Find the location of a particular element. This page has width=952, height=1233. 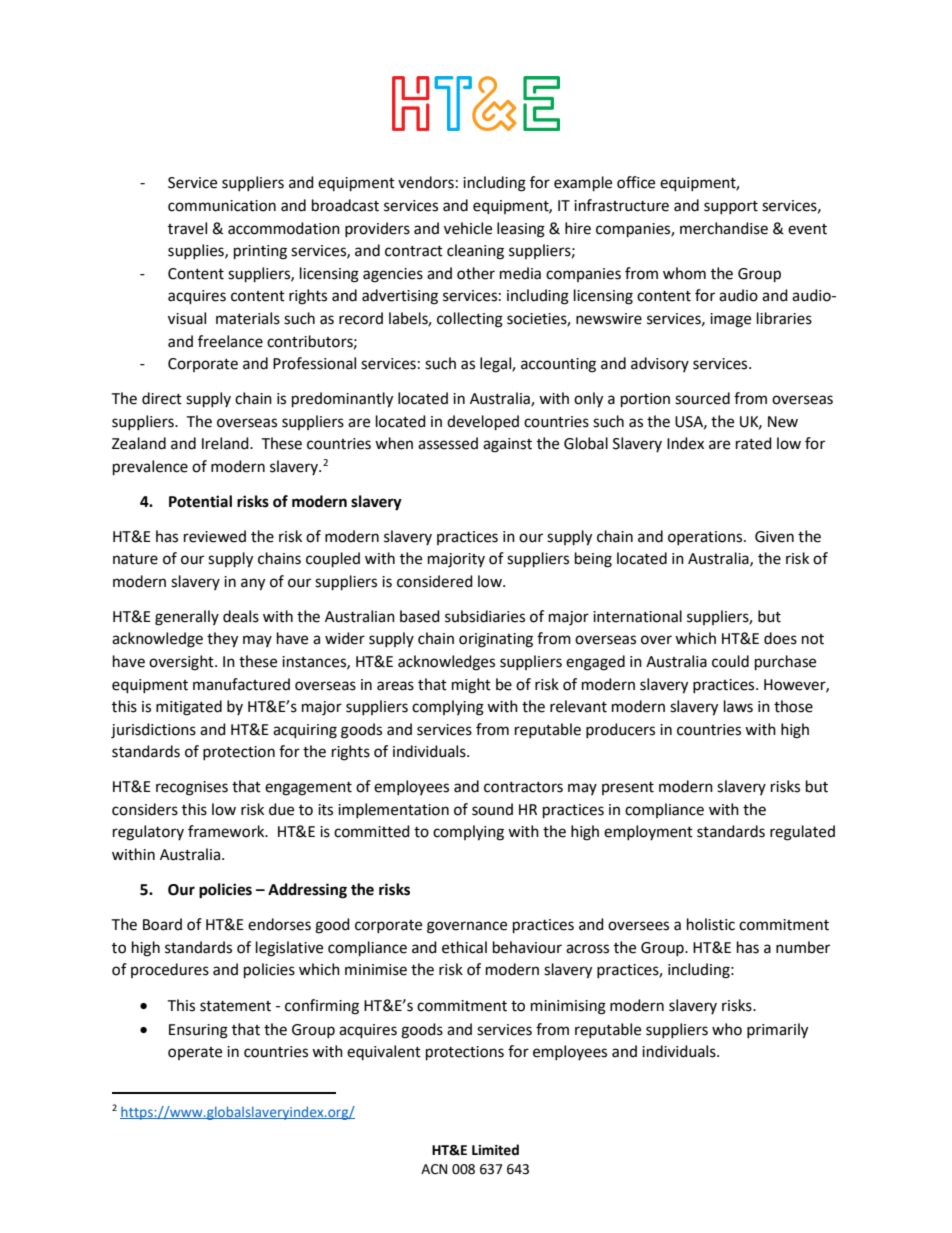

communication is located at coordinates (222, 206).
